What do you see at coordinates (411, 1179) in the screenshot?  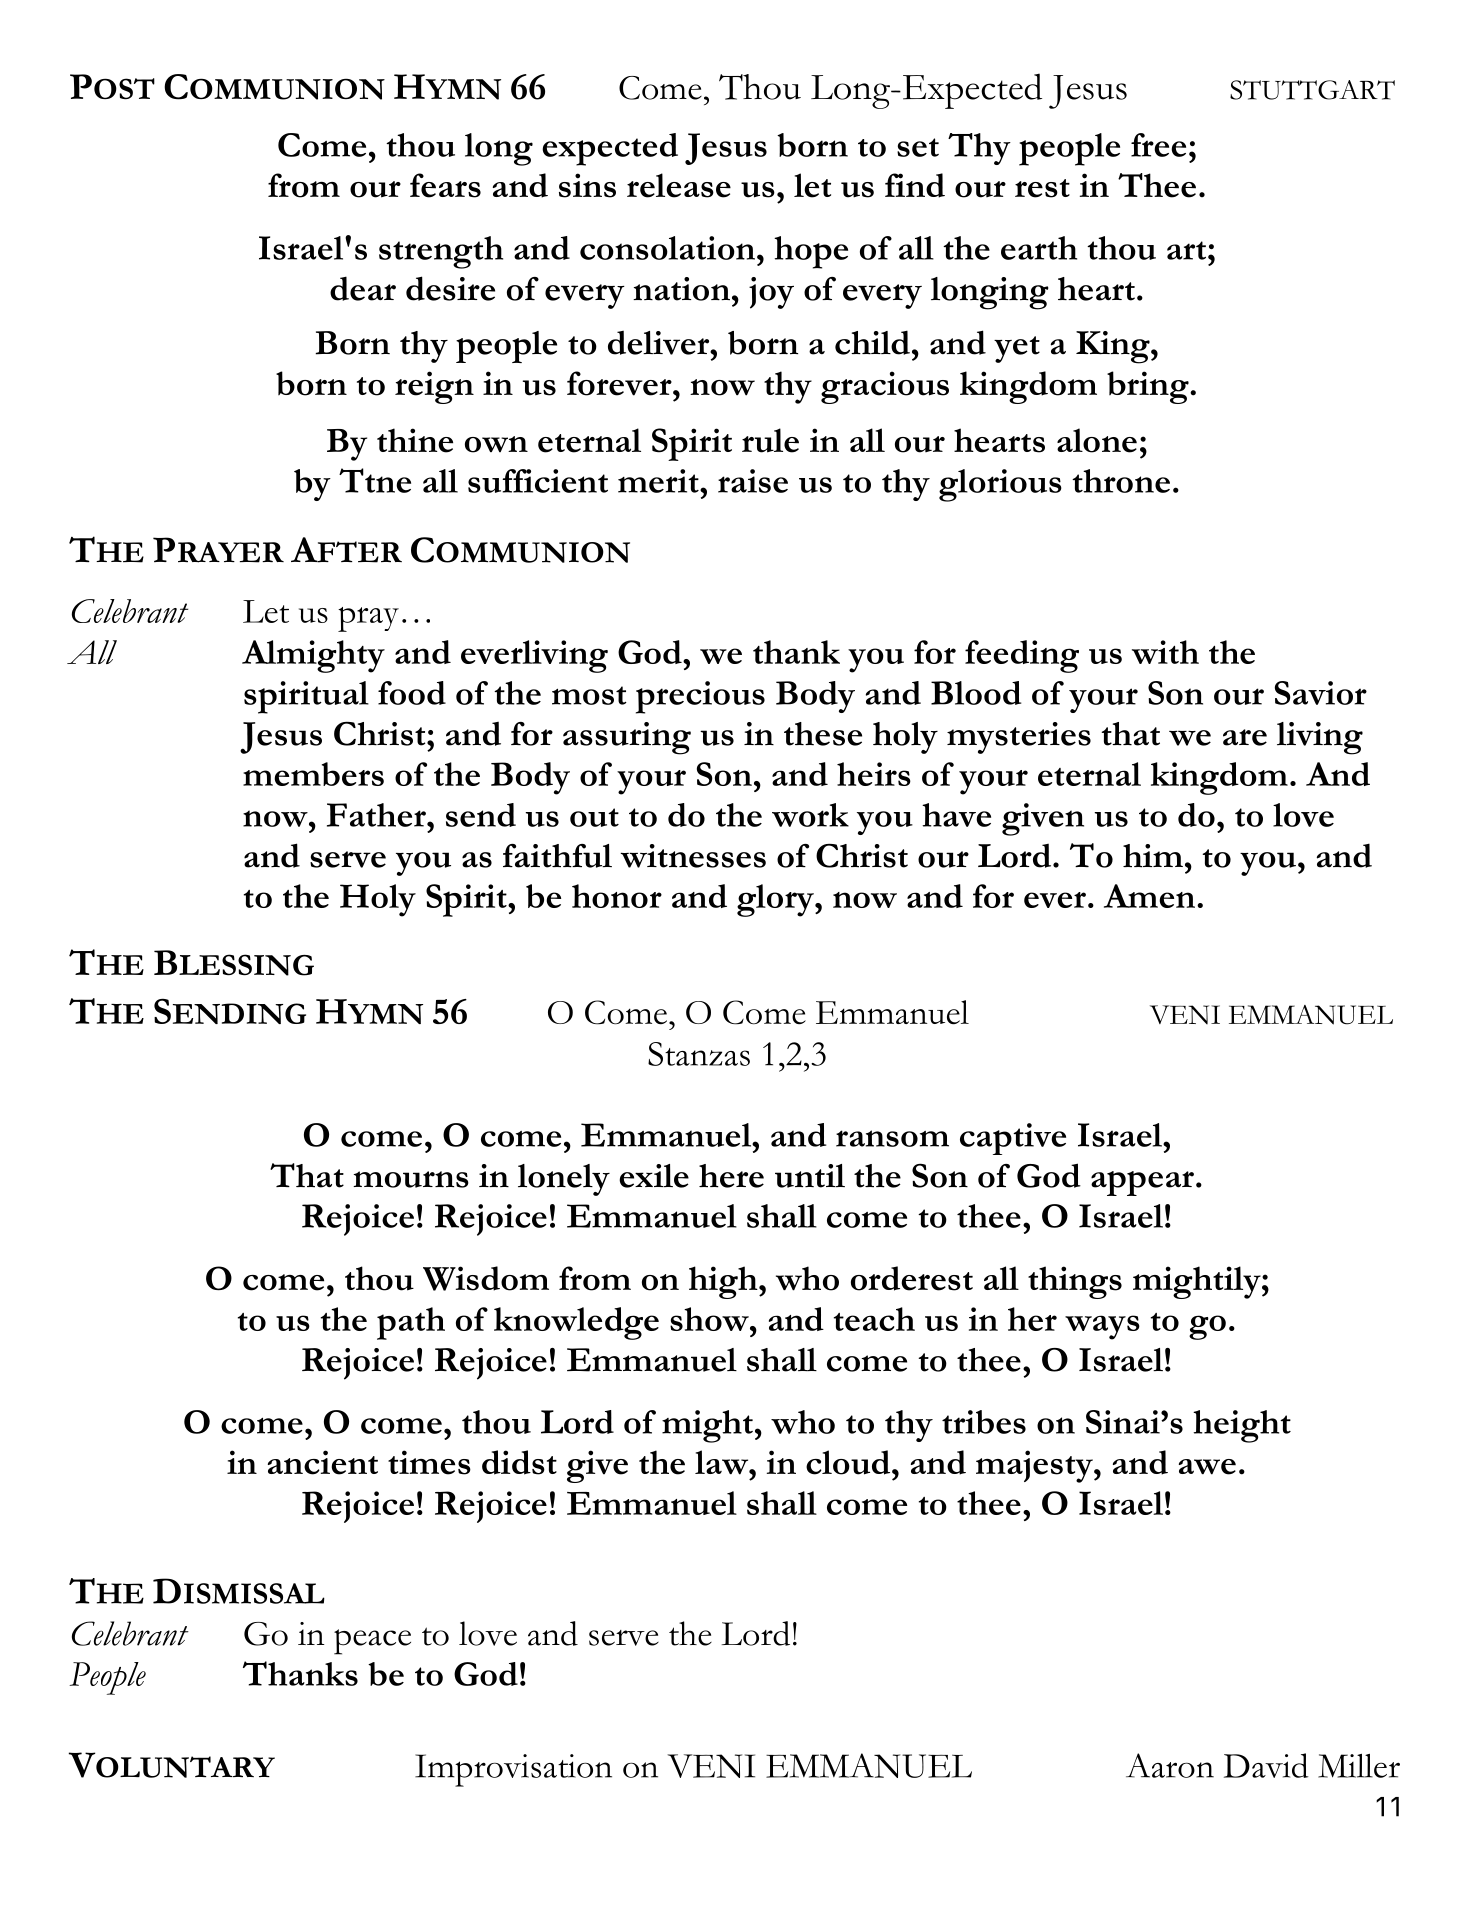 I see `mourns` at bounding box center [411, 1179].
